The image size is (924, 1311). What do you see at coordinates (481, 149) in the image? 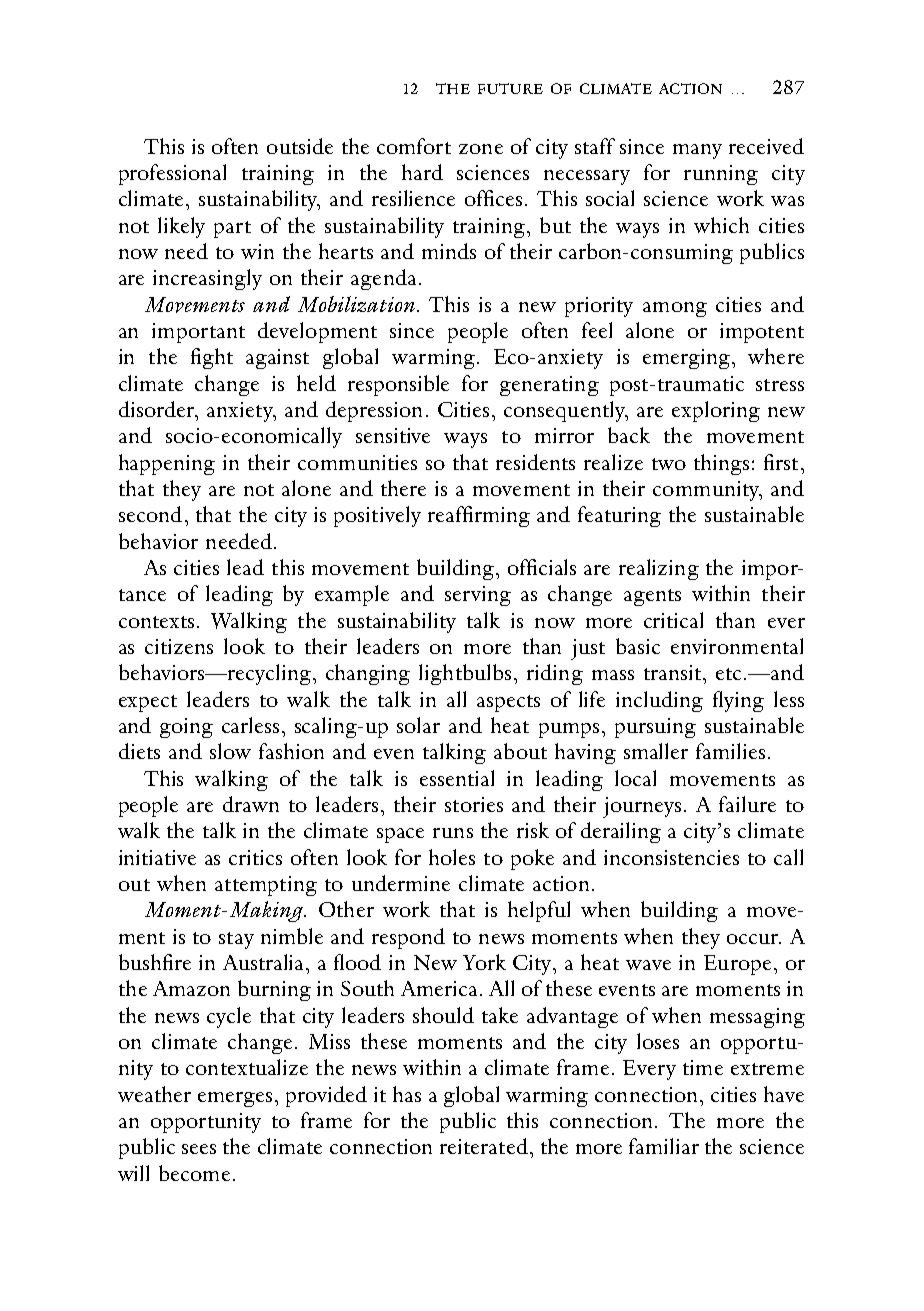
I see `zone` at bounding box center [481, 149].
